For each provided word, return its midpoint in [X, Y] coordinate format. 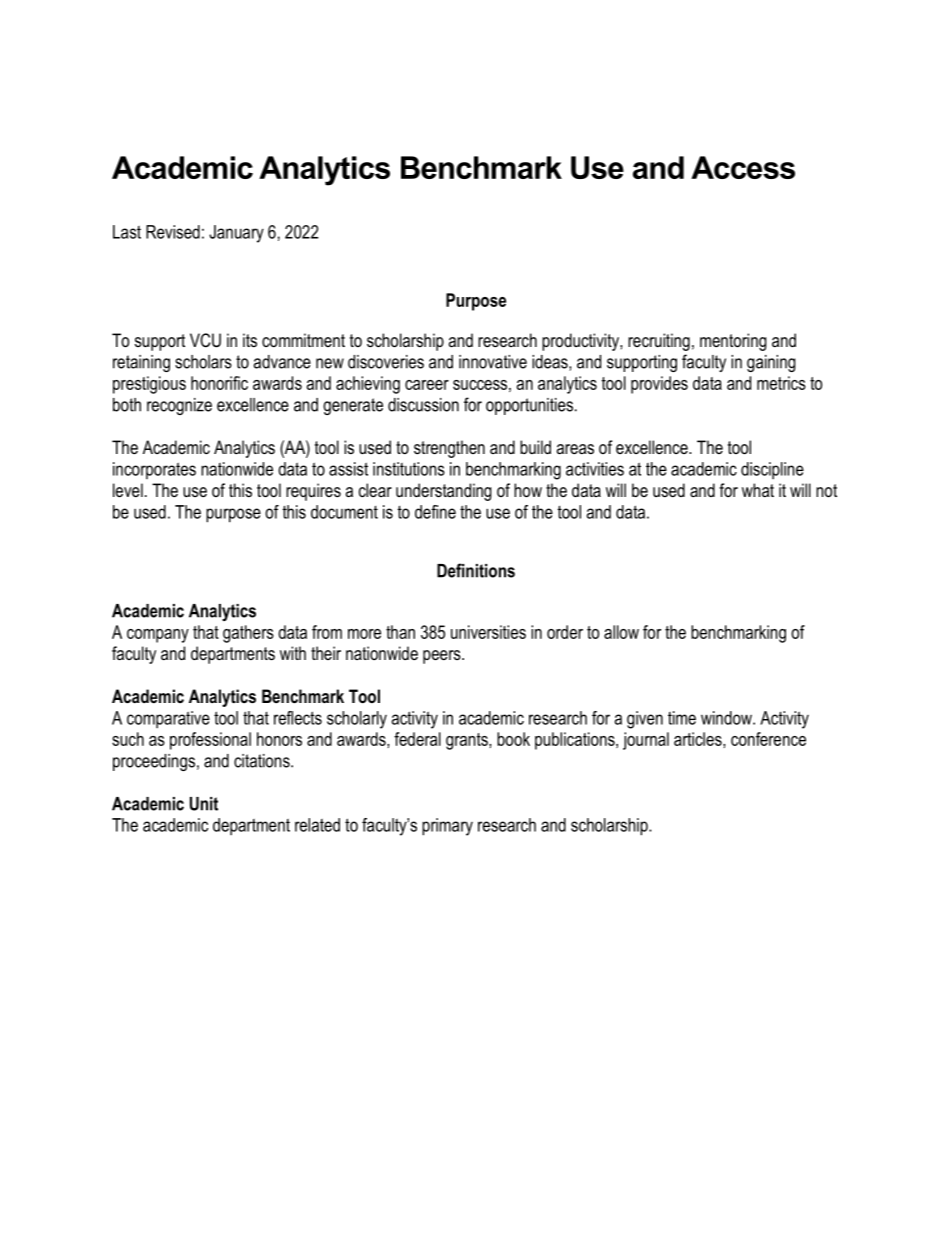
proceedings [154, 762]
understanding [444, 492]
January [236, 234]
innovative [493, 362]
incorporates [154, 470]
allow [621, 632]
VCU [205, 340]
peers [443, 657]
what [758, 490]
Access [743, 167]
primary [447, 827]
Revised [173, 232]
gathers [248, 634]
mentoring [733, 342]
